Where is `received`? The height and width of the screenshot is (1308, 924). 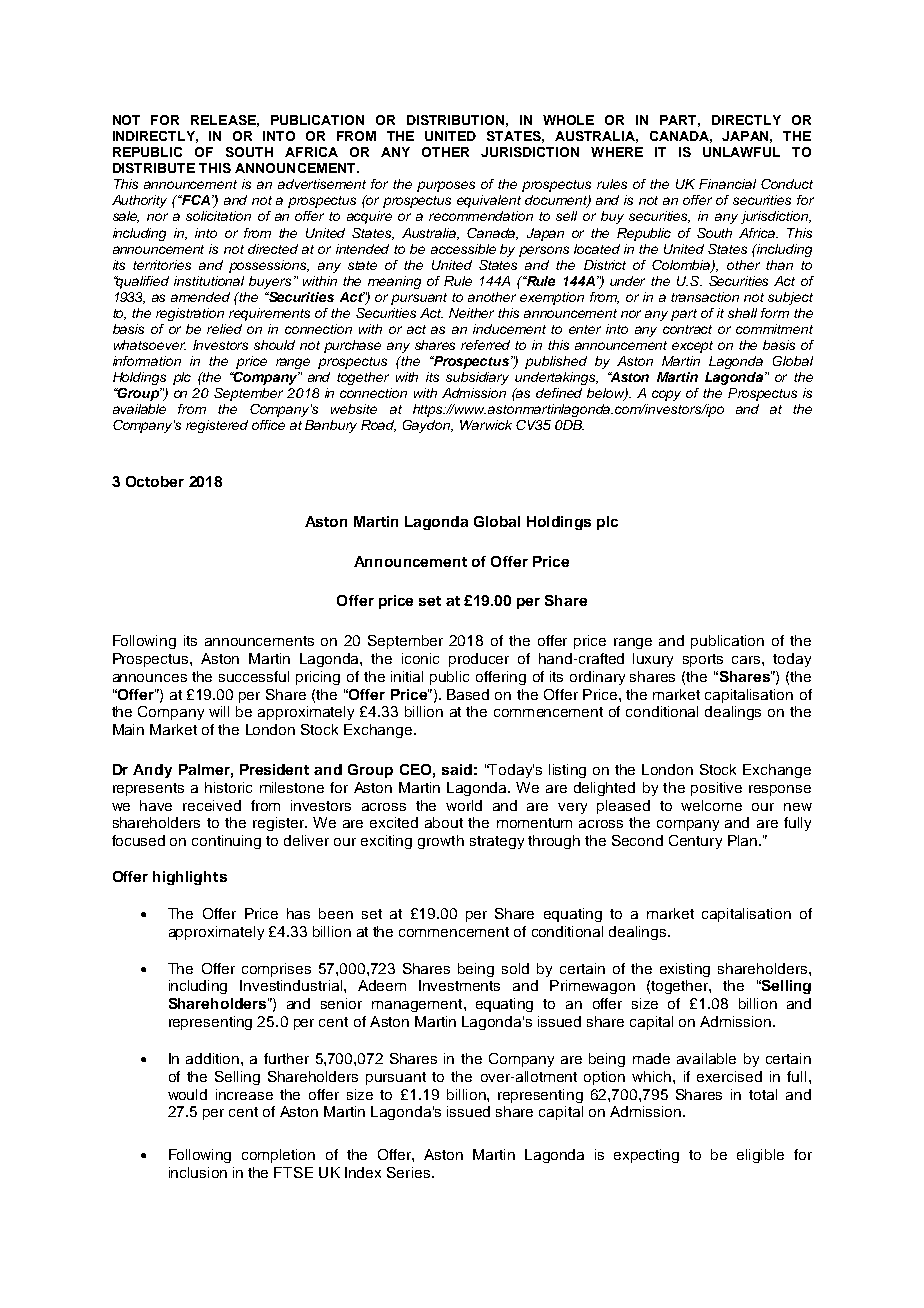 received is located at coordinates (212, 805).
